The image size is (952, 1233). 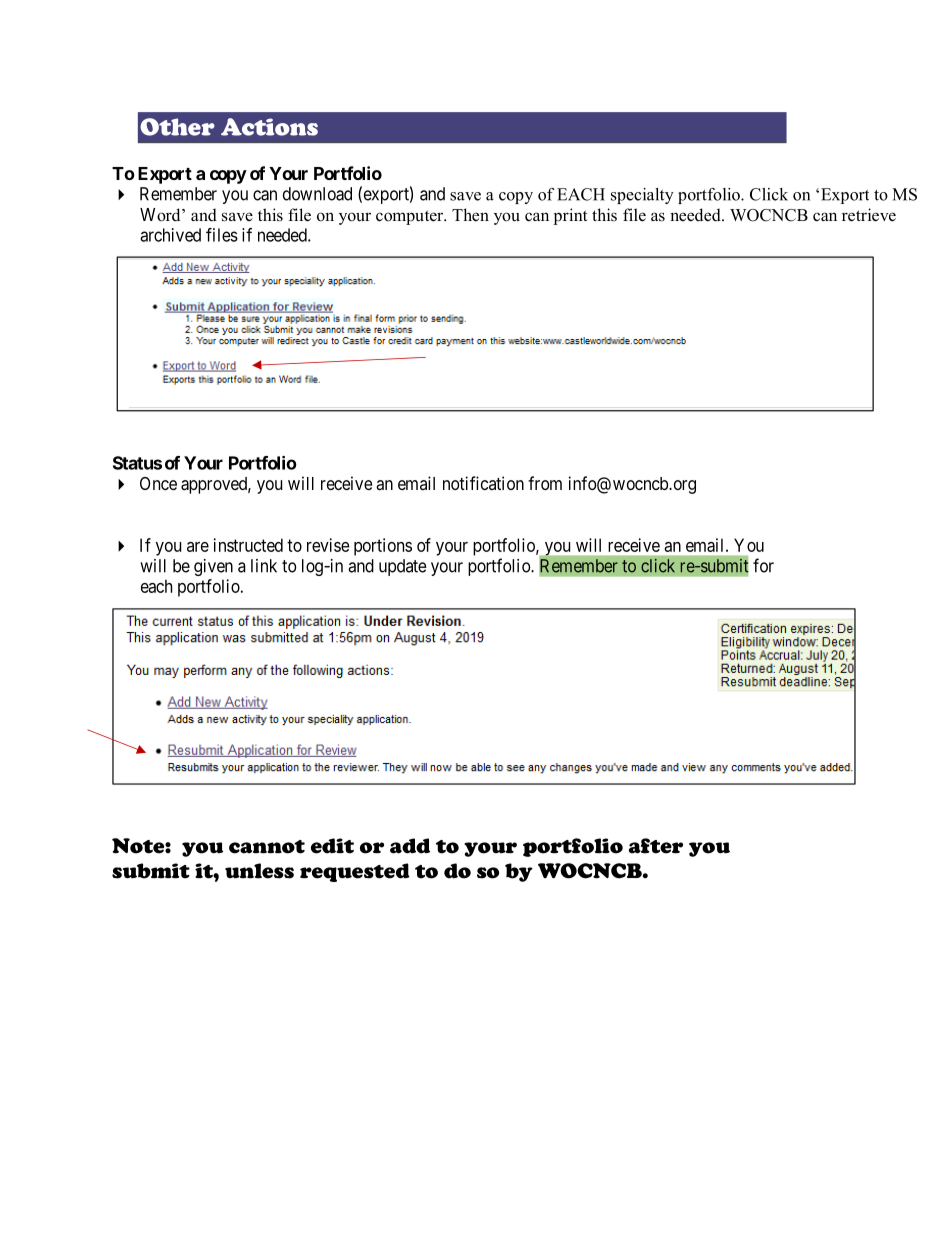 What do you see at coordinates (403, 567) in the screenshot?
I see `update` at bounding box center [403, 567].
